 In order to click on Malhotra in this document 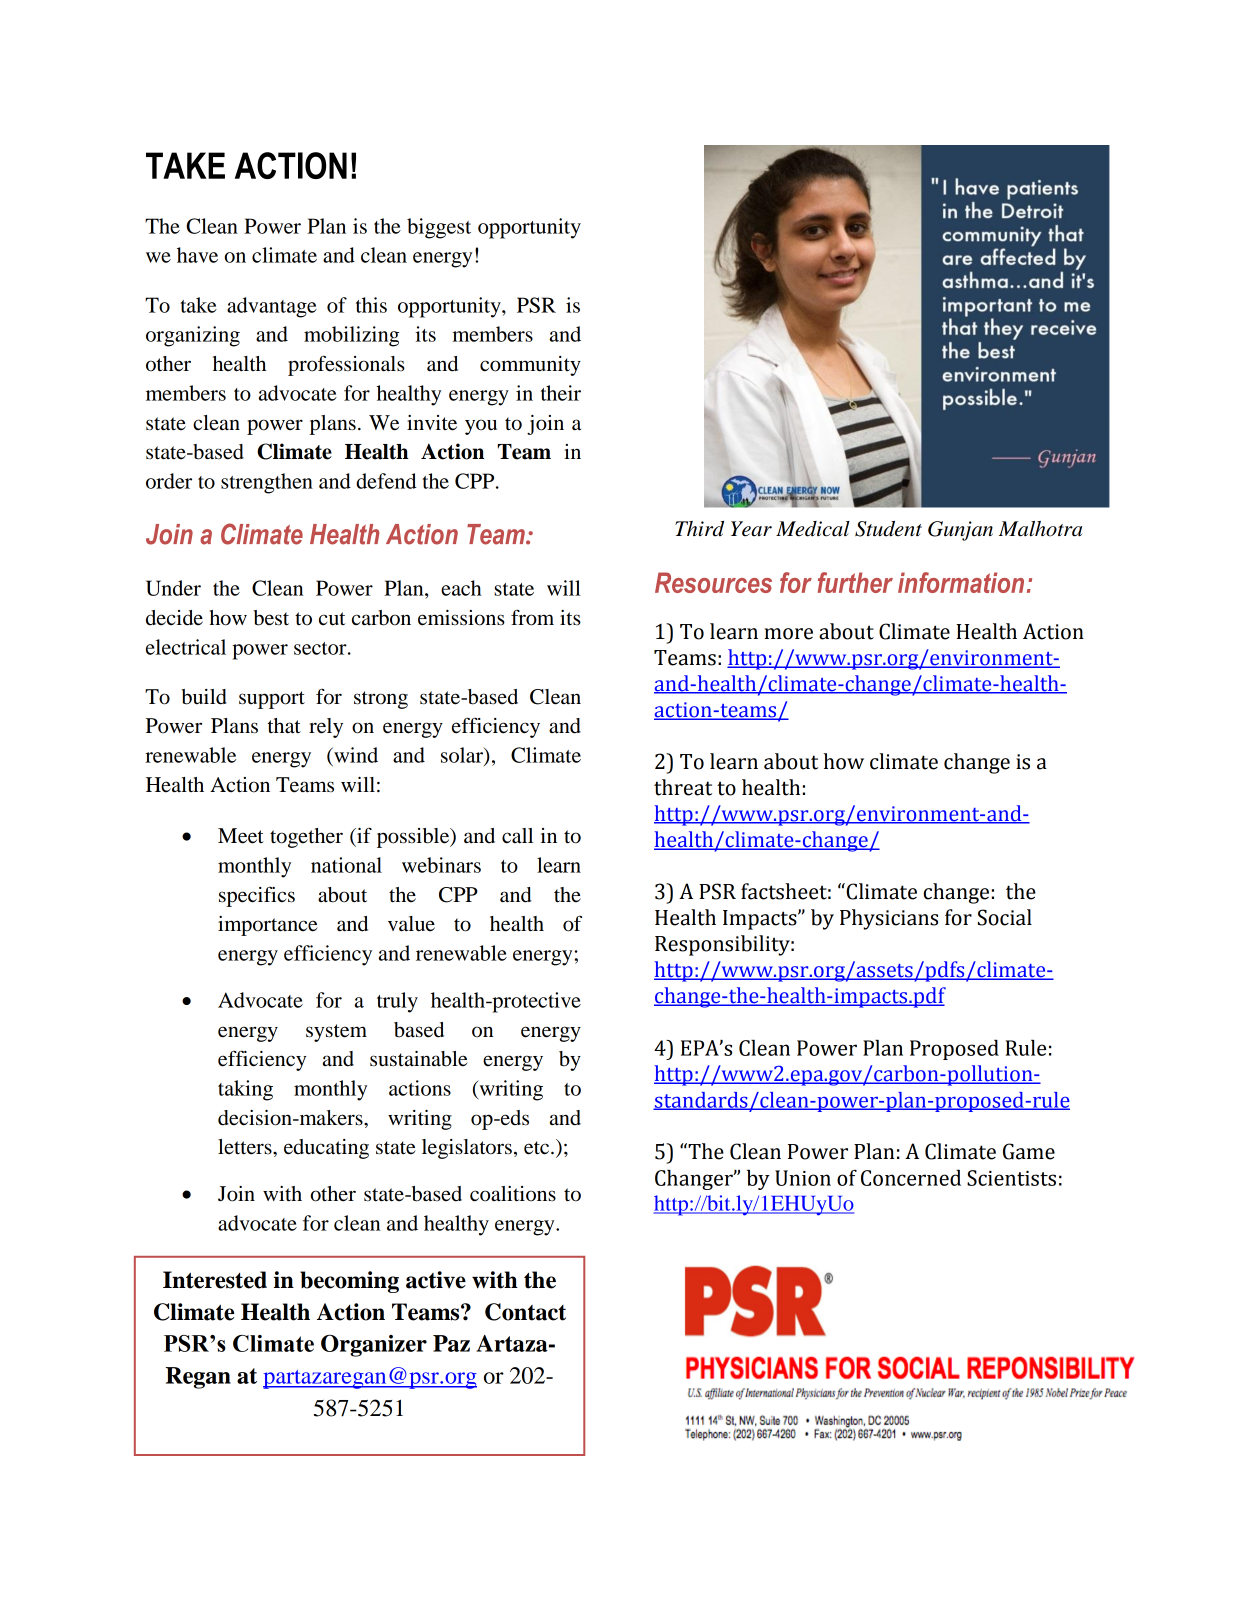, I will do `click(1040, 529)`.
